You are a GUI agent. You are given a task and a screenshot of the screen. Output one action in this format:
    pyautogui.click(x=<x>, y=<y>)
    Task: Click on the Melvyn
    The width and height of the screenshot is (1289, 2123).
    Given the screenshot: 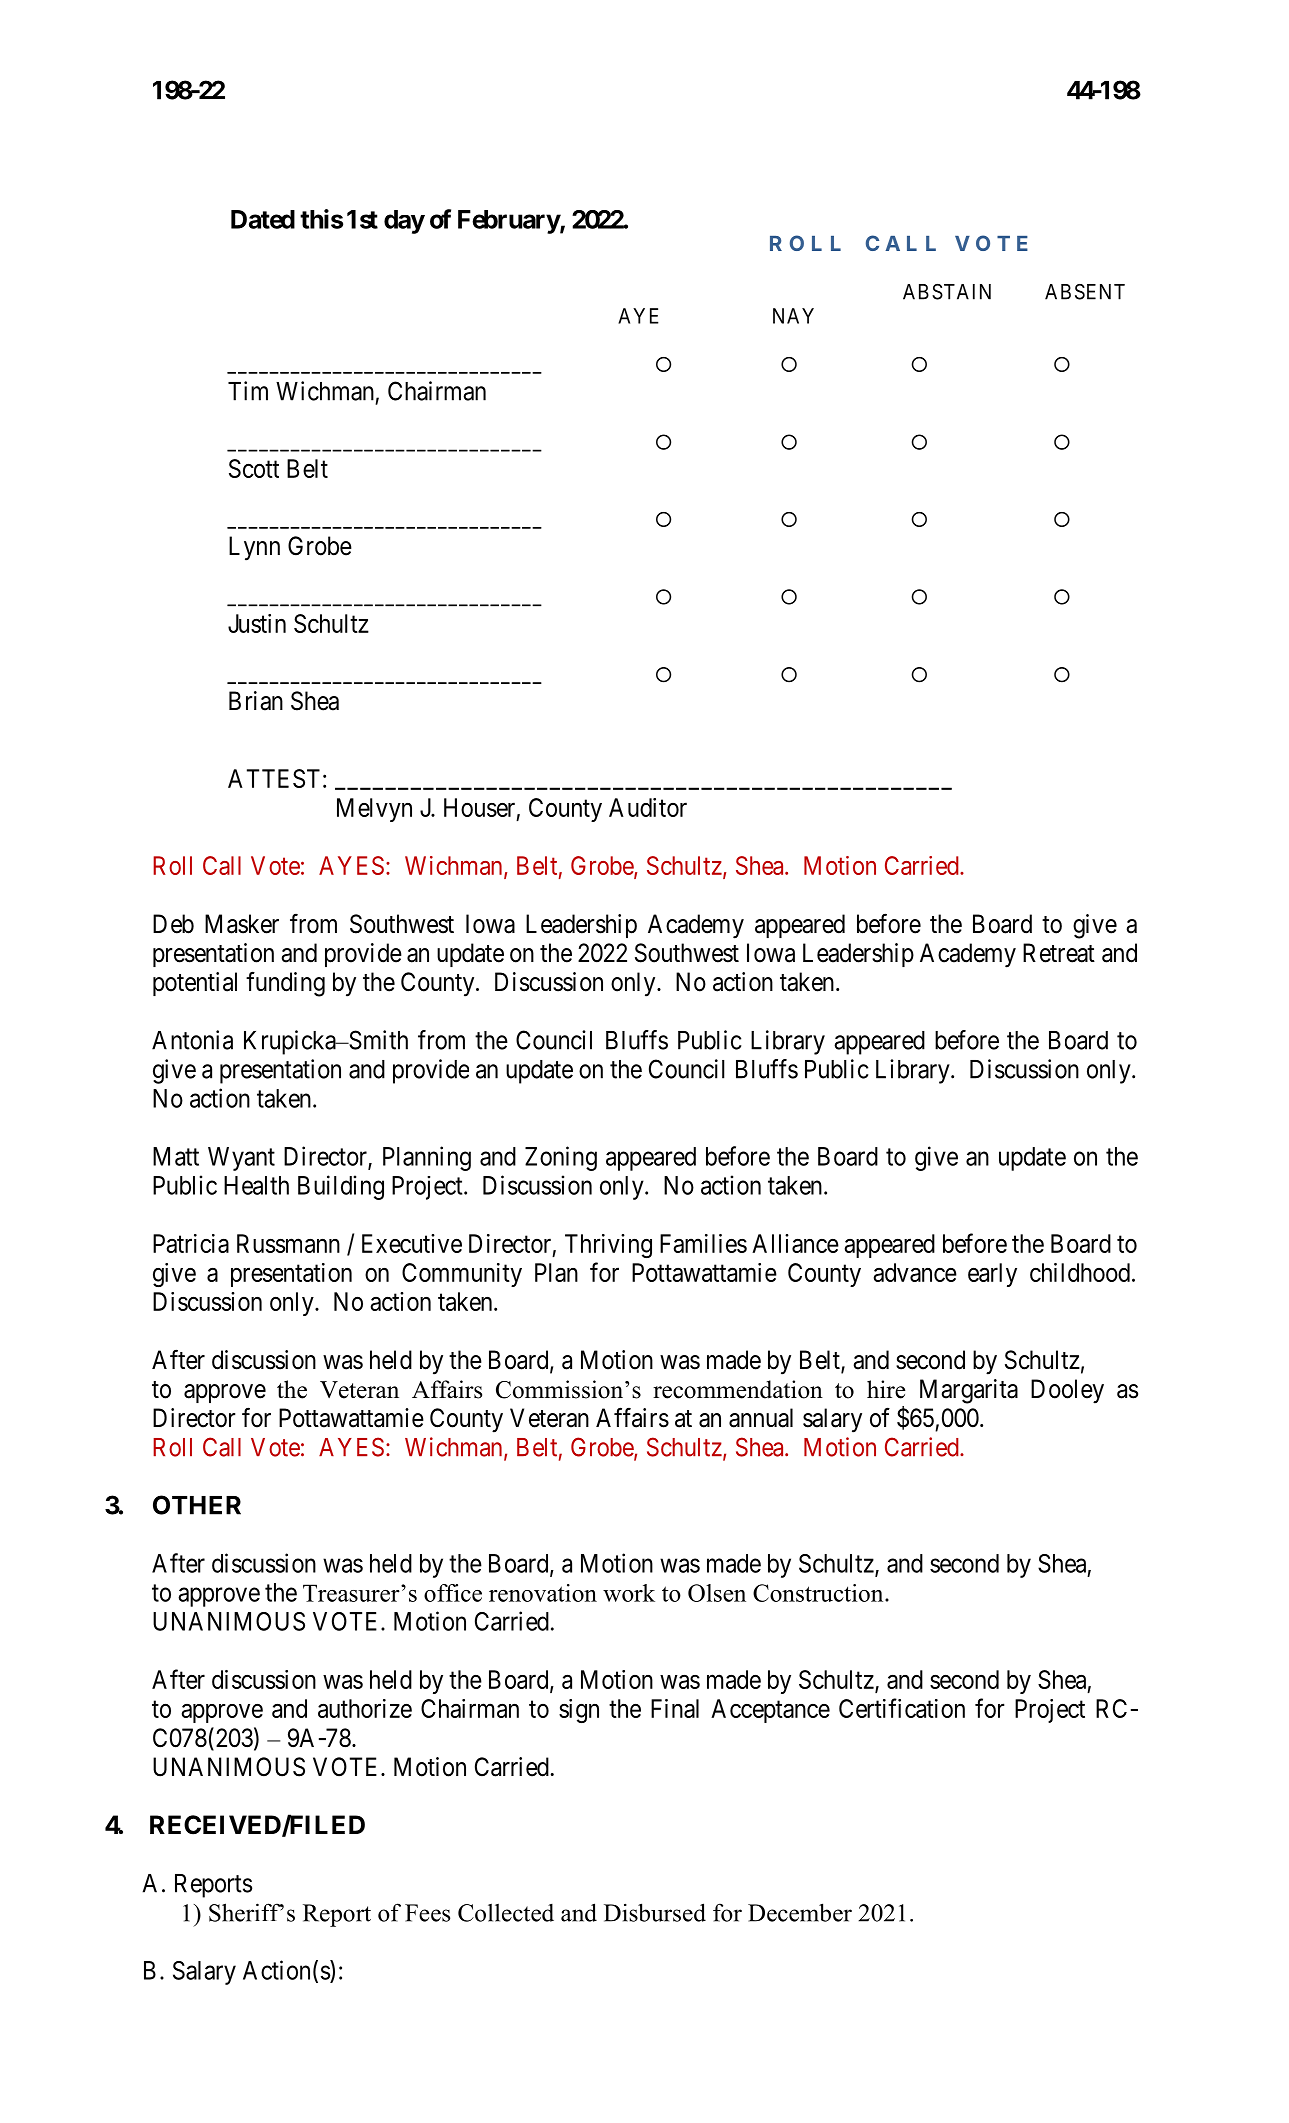 What is the action you would take?
    pyautogui.click(x=374, y=810)
